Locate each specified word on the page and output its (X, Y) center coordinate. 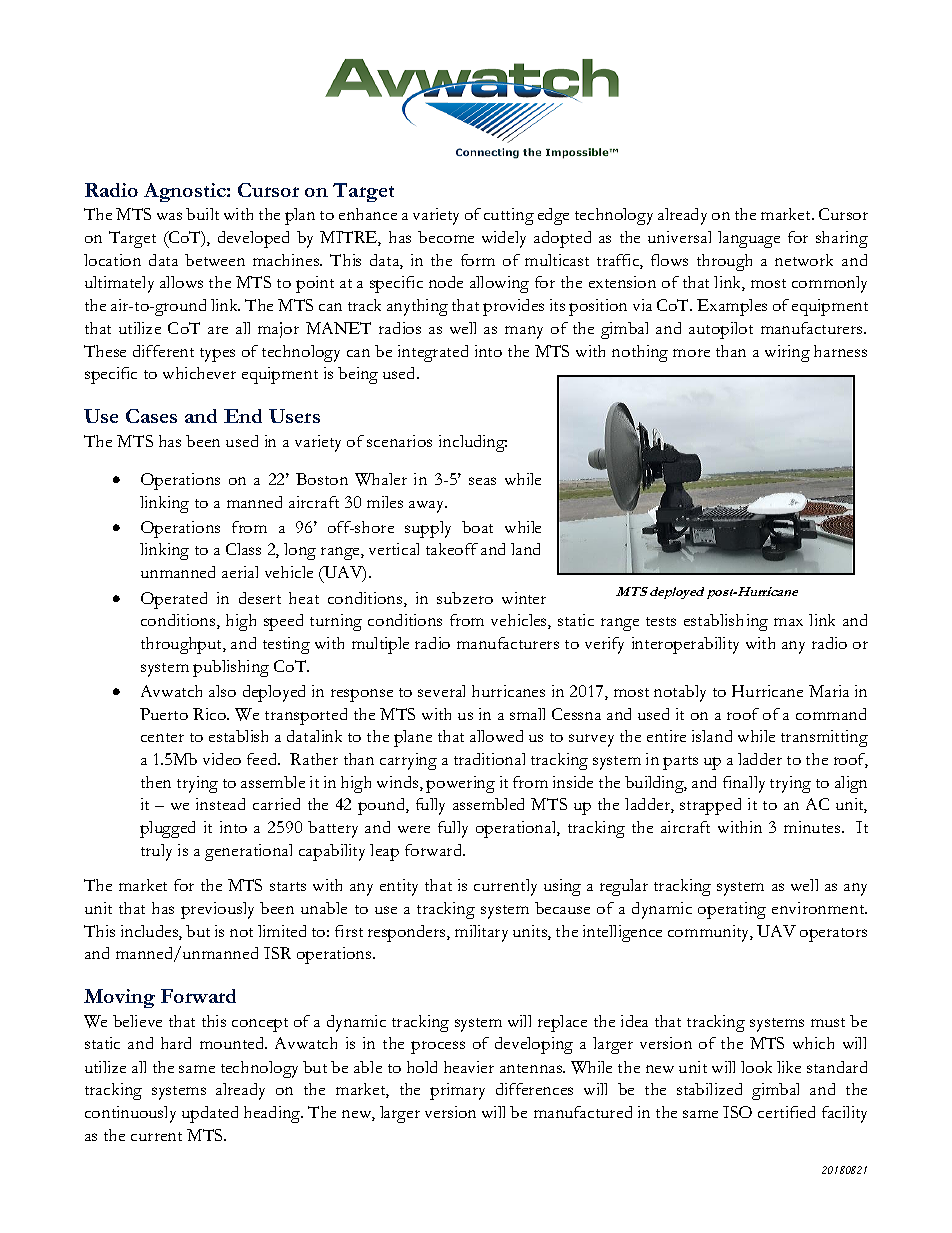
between (215, 260)
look (756, 1067)
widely (504, 239)
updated (210, 1114)
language (749, 239)
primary (457, 1091)
